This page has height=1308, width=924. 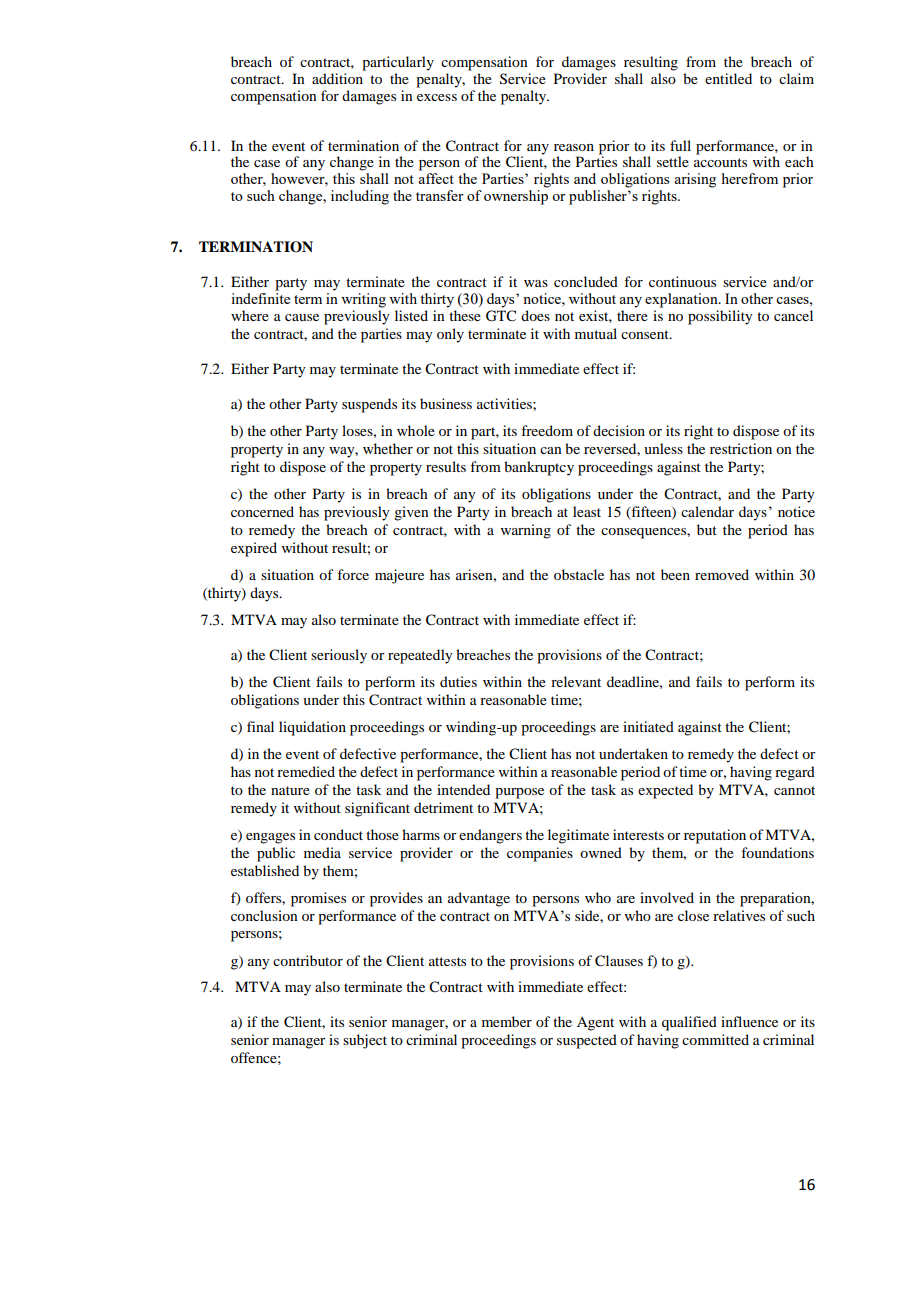 I want to click on liquidation, so click(x=312, y=728).
